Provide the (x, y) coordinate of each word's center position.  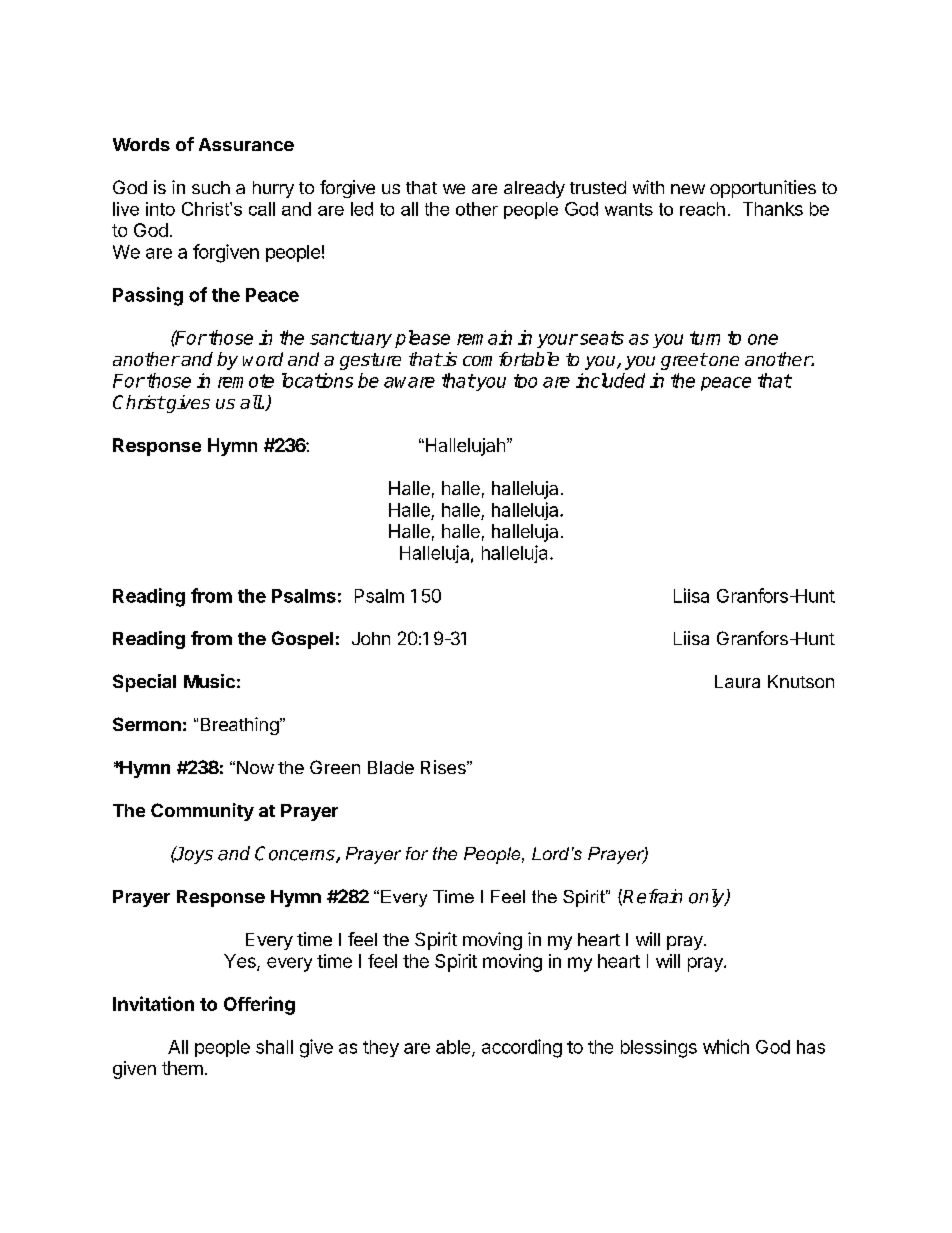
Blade (391, 767)
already (534, 189)
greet (684, 361)
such (211, 187)
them (182, 1068)
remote (246, 381)
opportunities (763, 189)
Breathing (241, 726)
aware (409, 382)
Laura (737, 681)
